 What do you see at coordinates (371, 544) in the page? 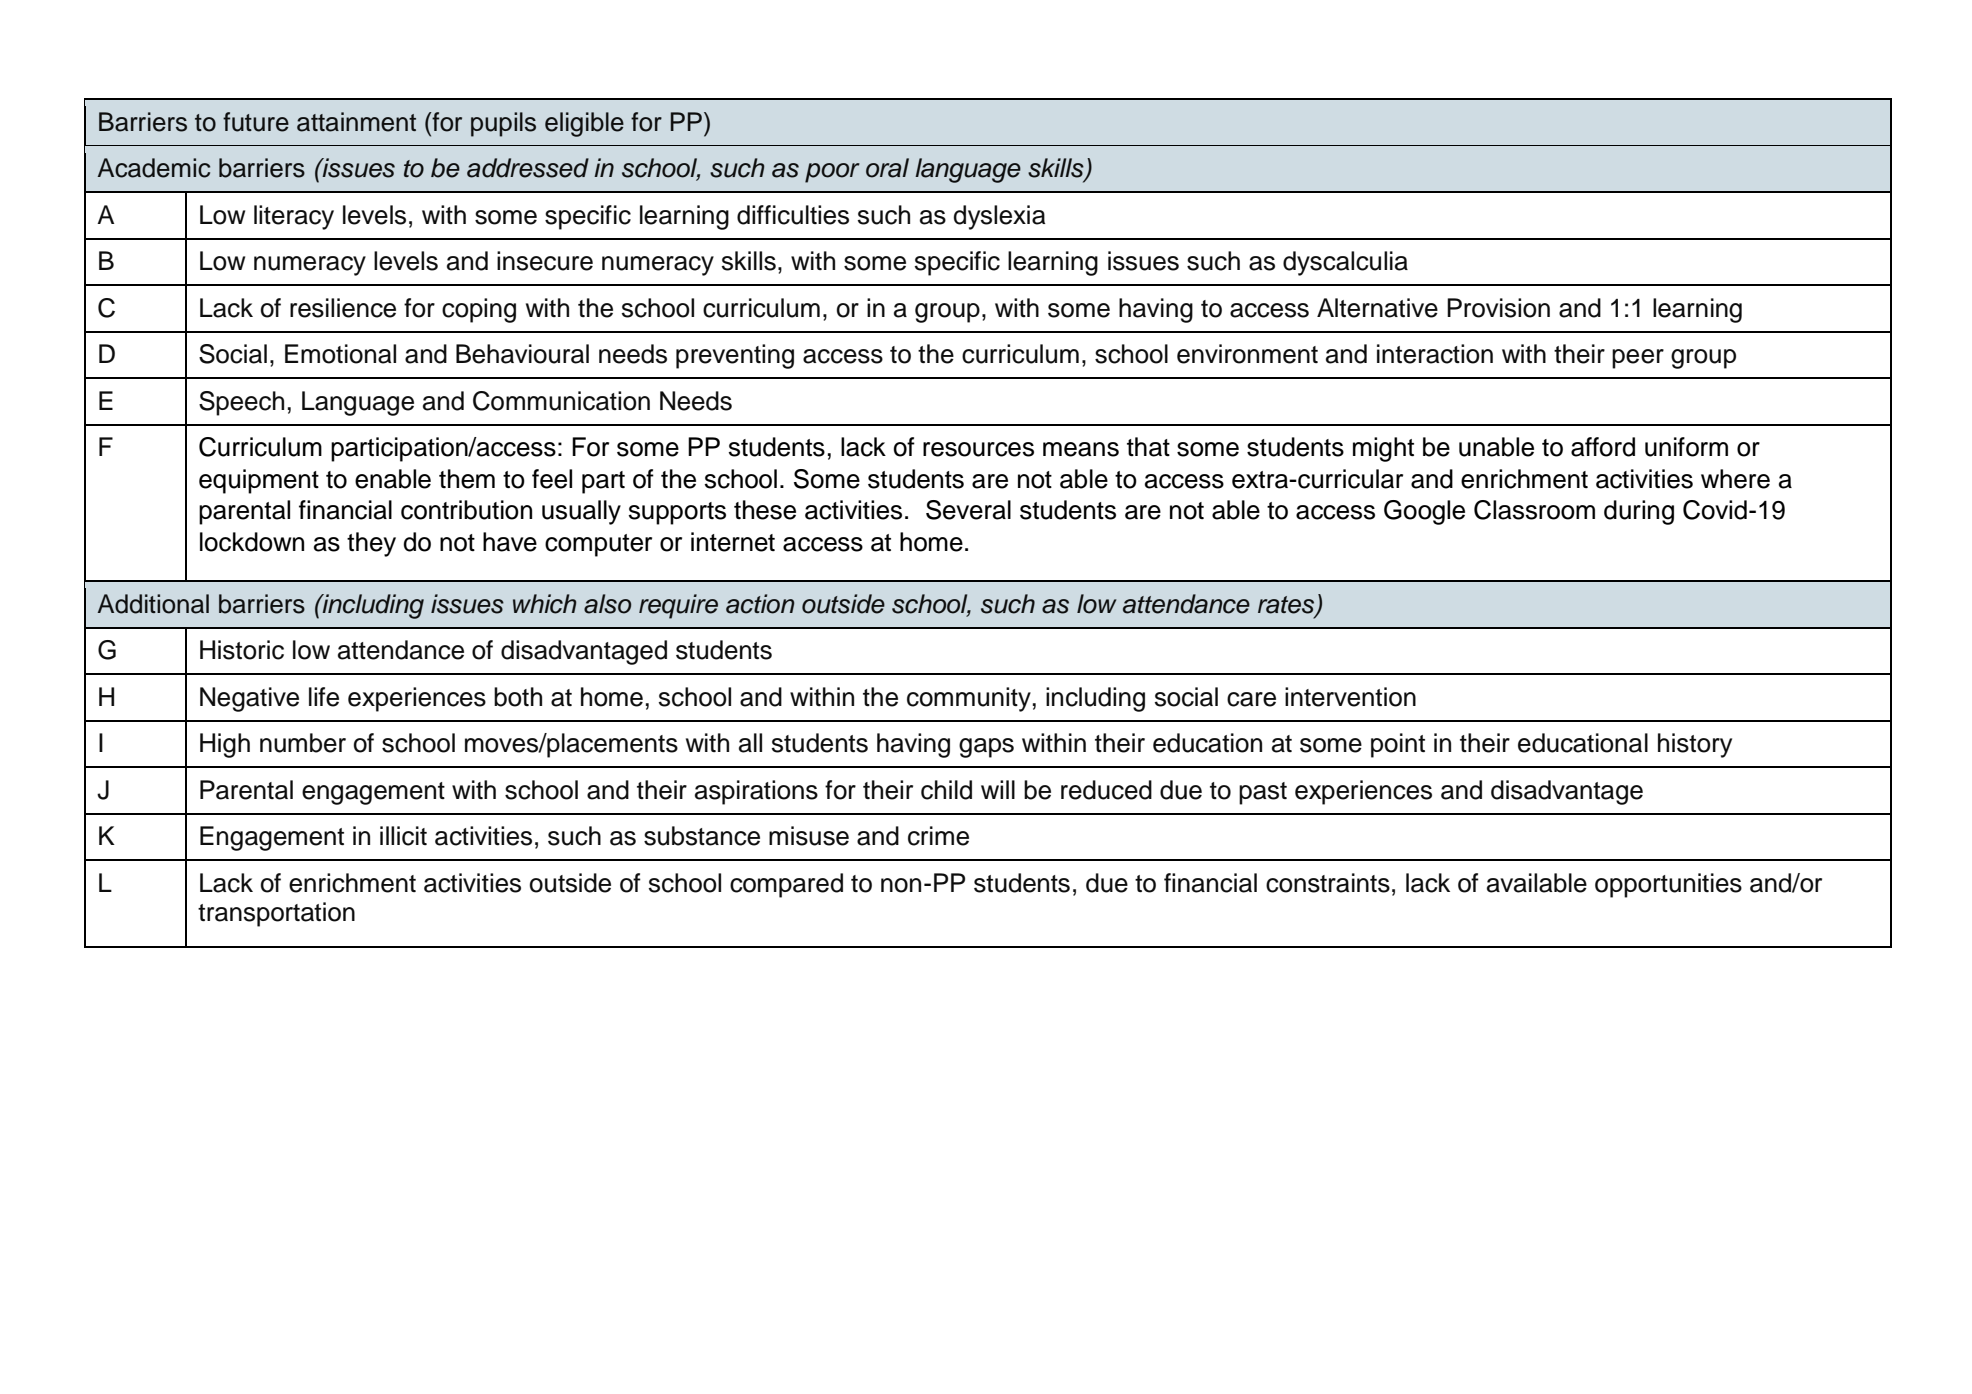
I see `they` at bounding box center [371, 544].
